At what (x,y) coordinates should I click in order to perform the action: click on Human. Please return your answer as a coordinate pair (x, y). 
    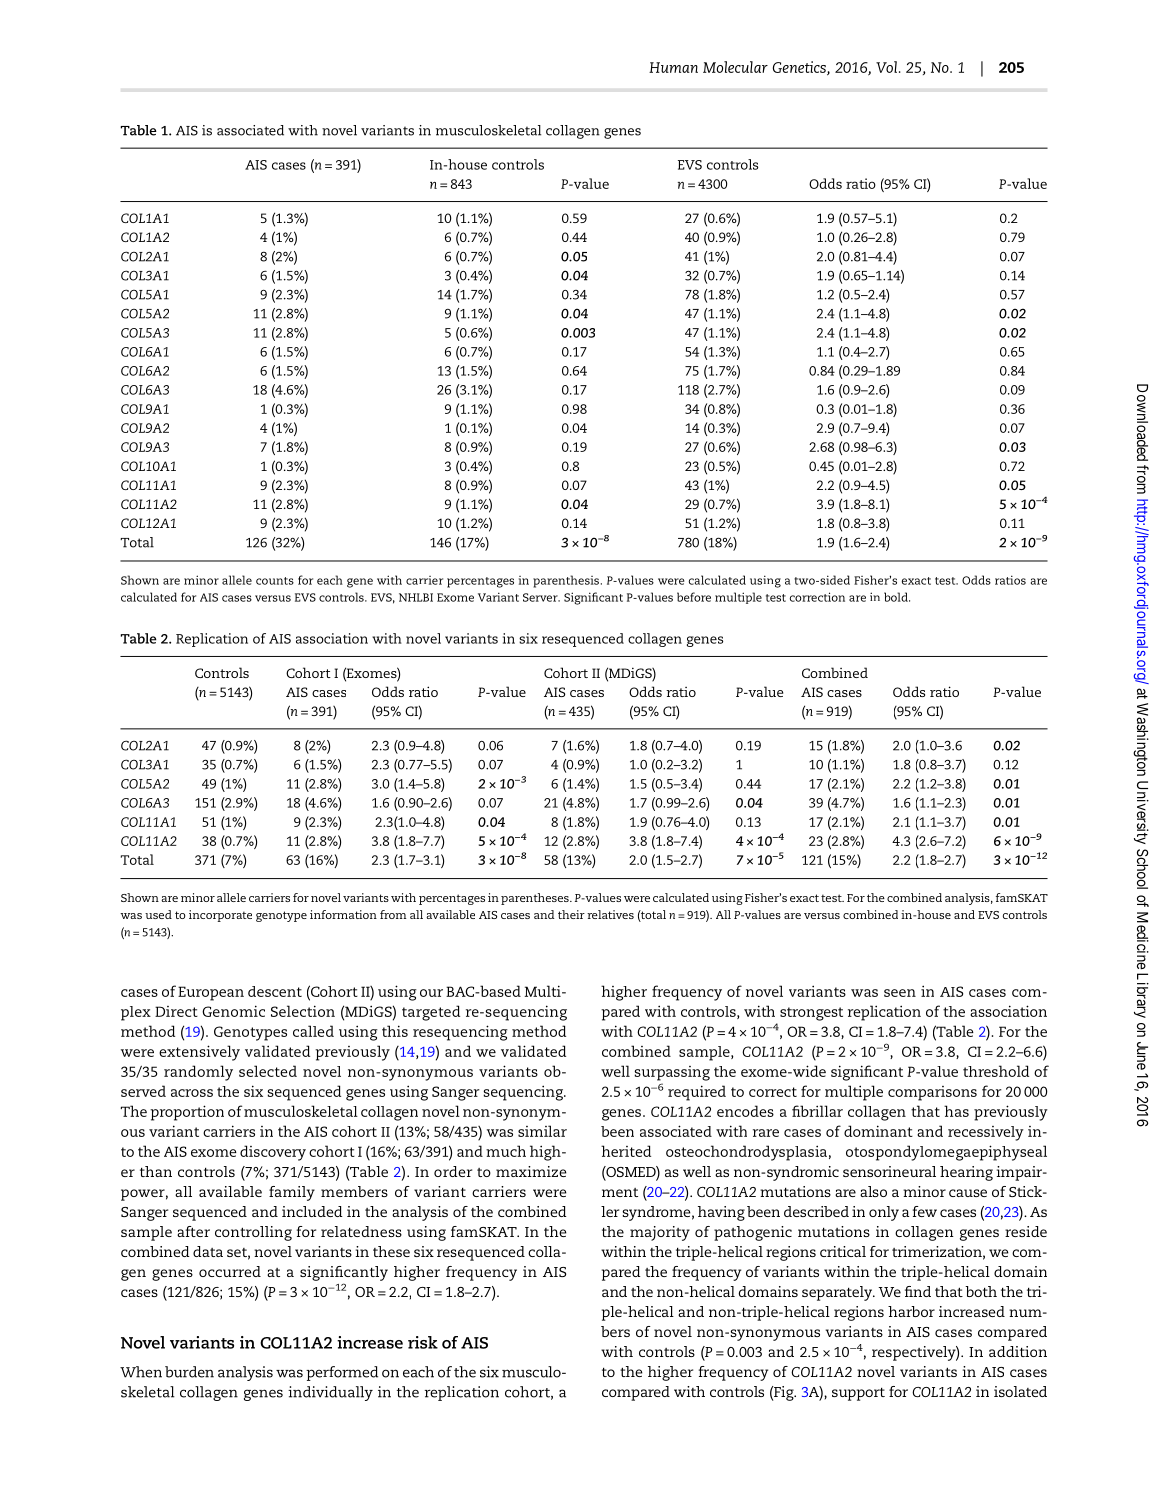
    Looking at the image, I should click on (673, 67).
